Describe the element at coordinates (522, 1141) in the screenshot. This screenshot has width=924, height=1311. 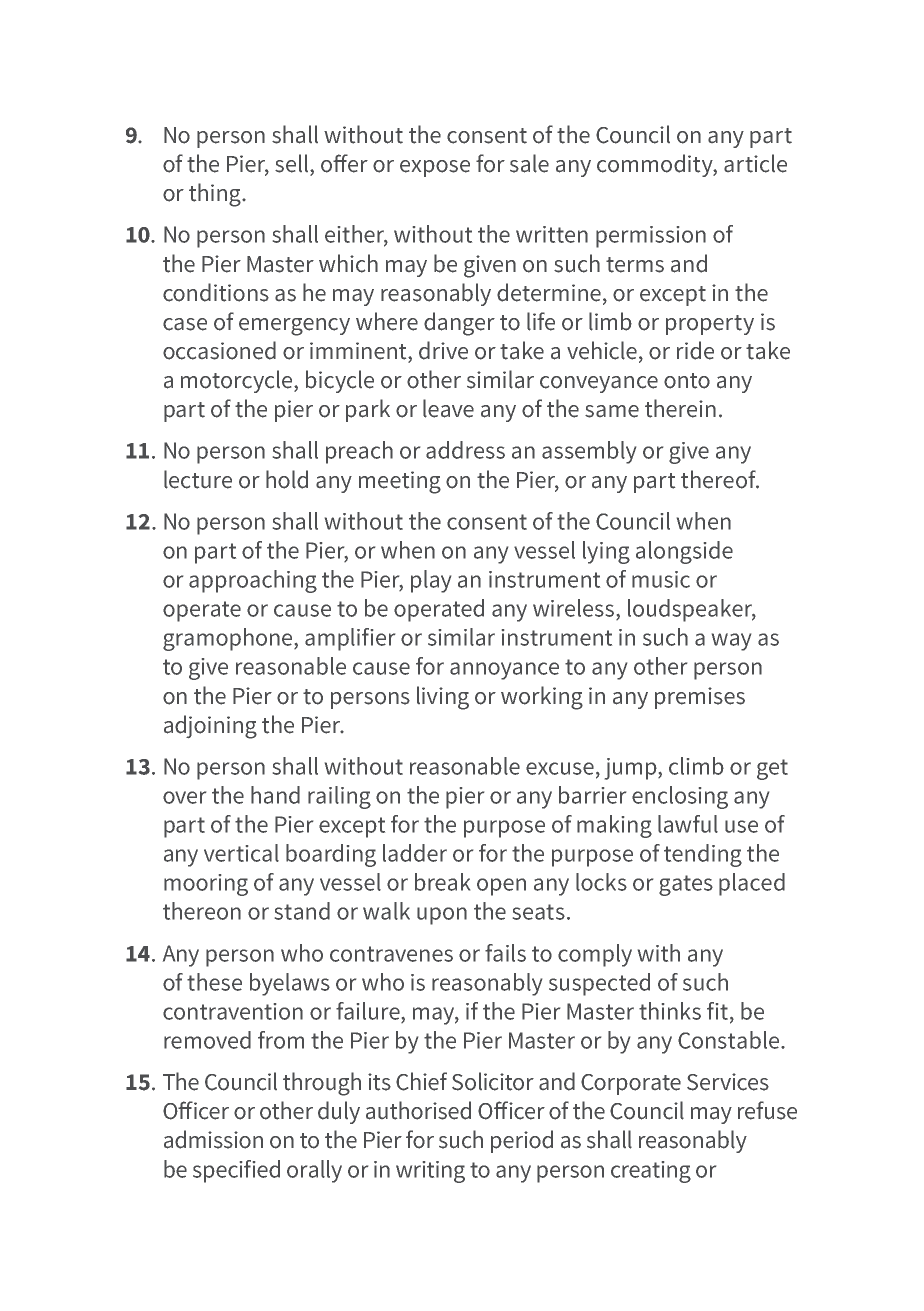
I see `period` at that location.
